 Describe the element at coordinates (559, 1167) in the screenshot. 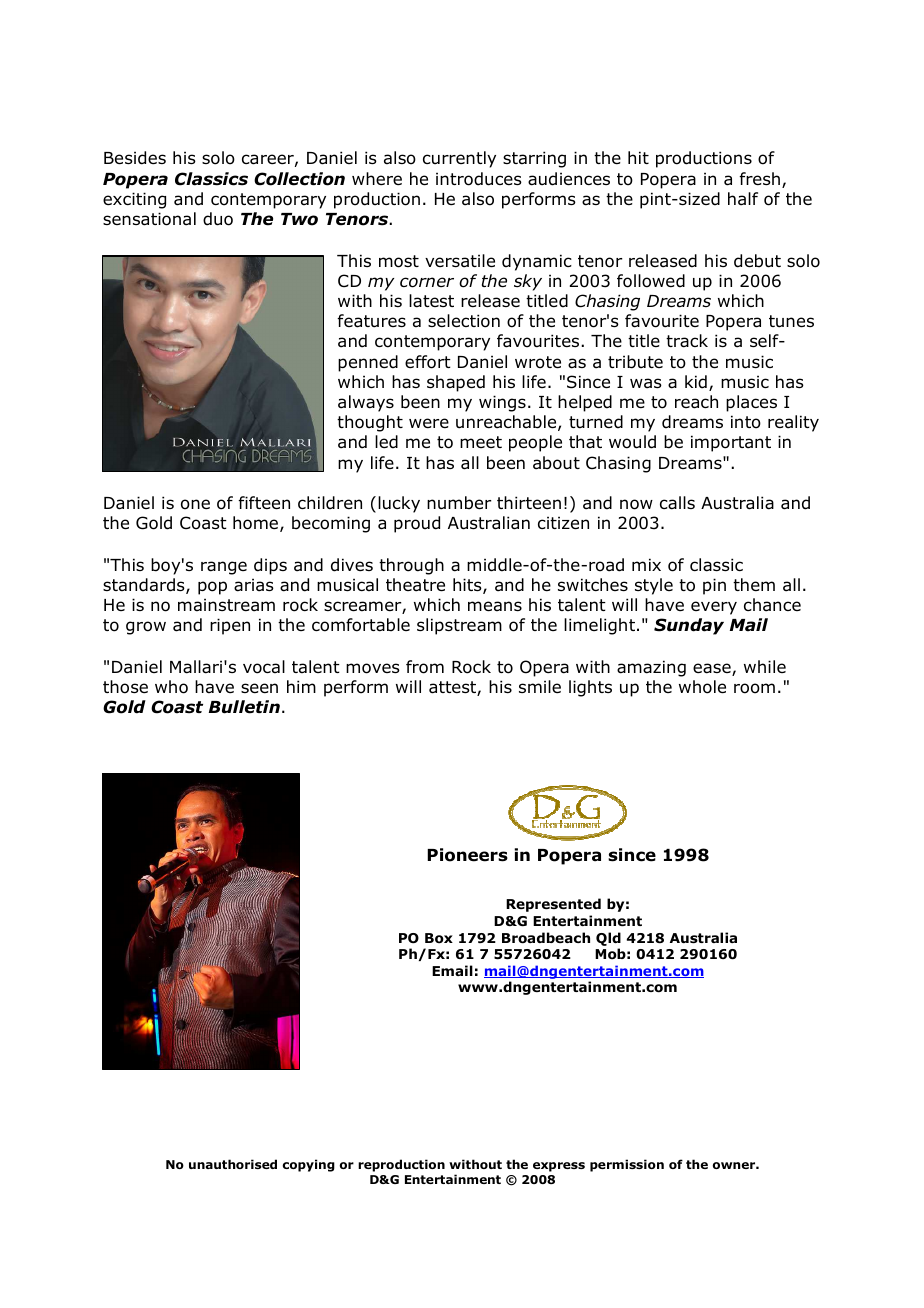

I see `express` at that location.
